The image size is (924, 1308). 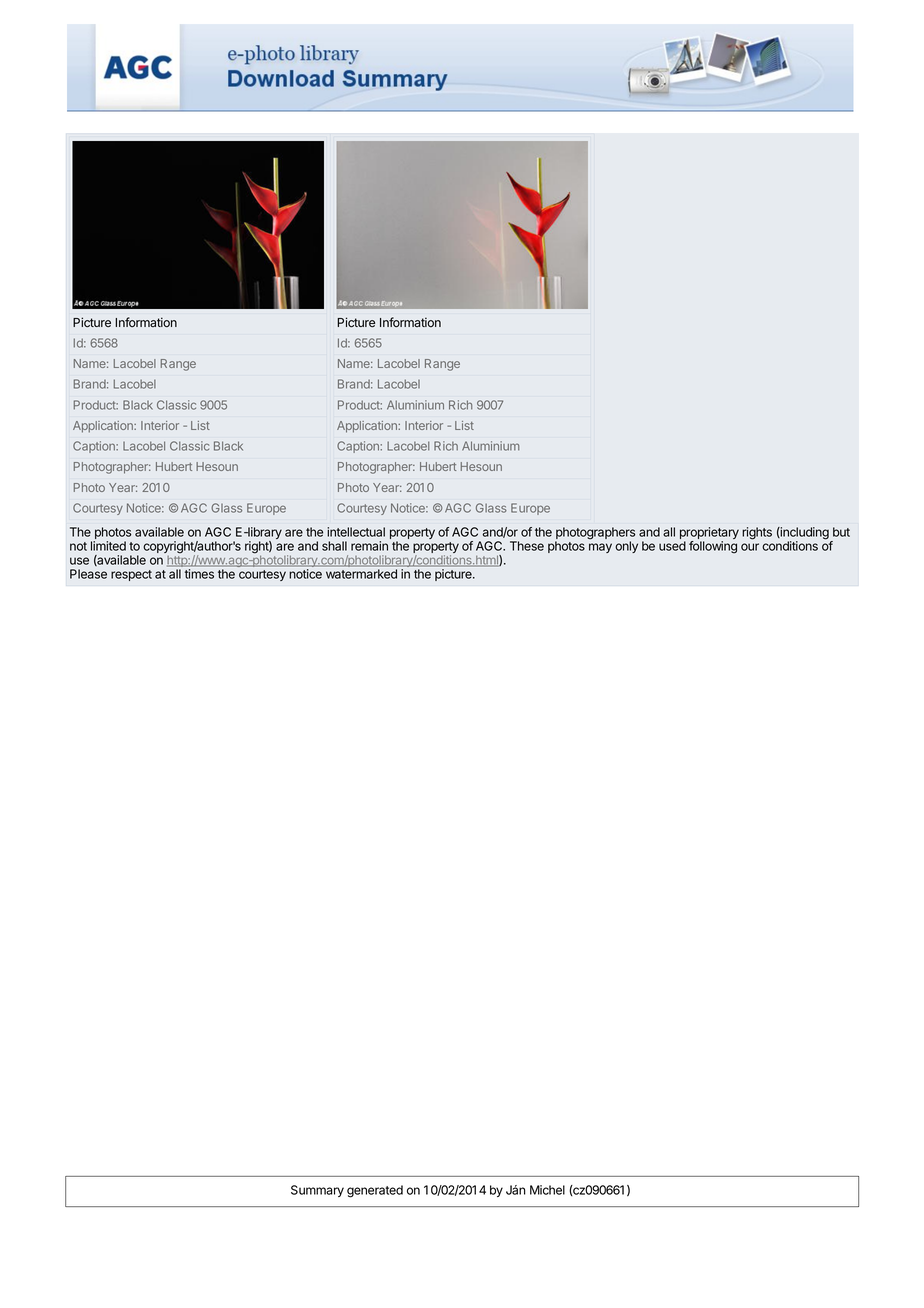 I want to click on times, so click(x=199, y=574).
